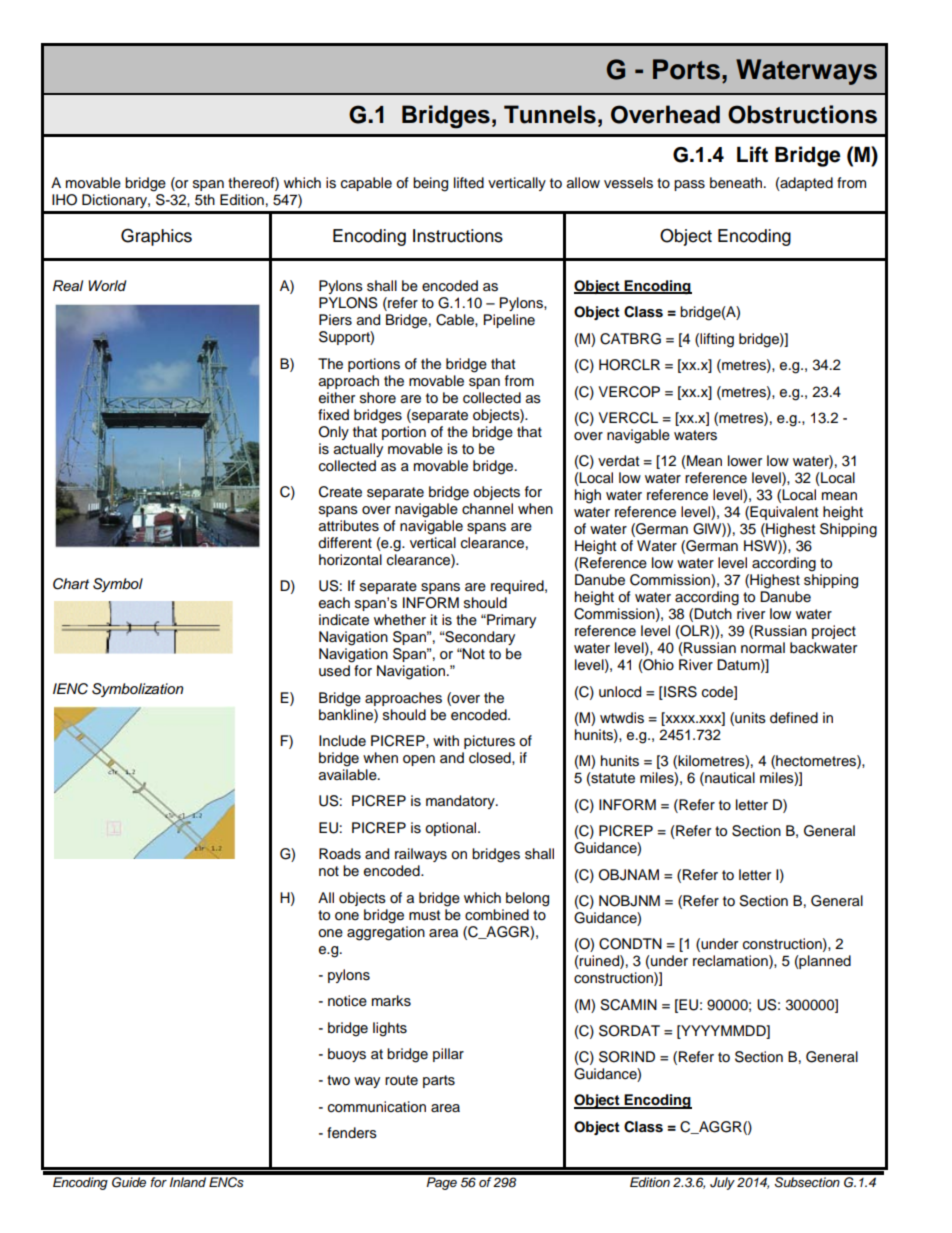  I want to click on Roads, so click(340, 854).
